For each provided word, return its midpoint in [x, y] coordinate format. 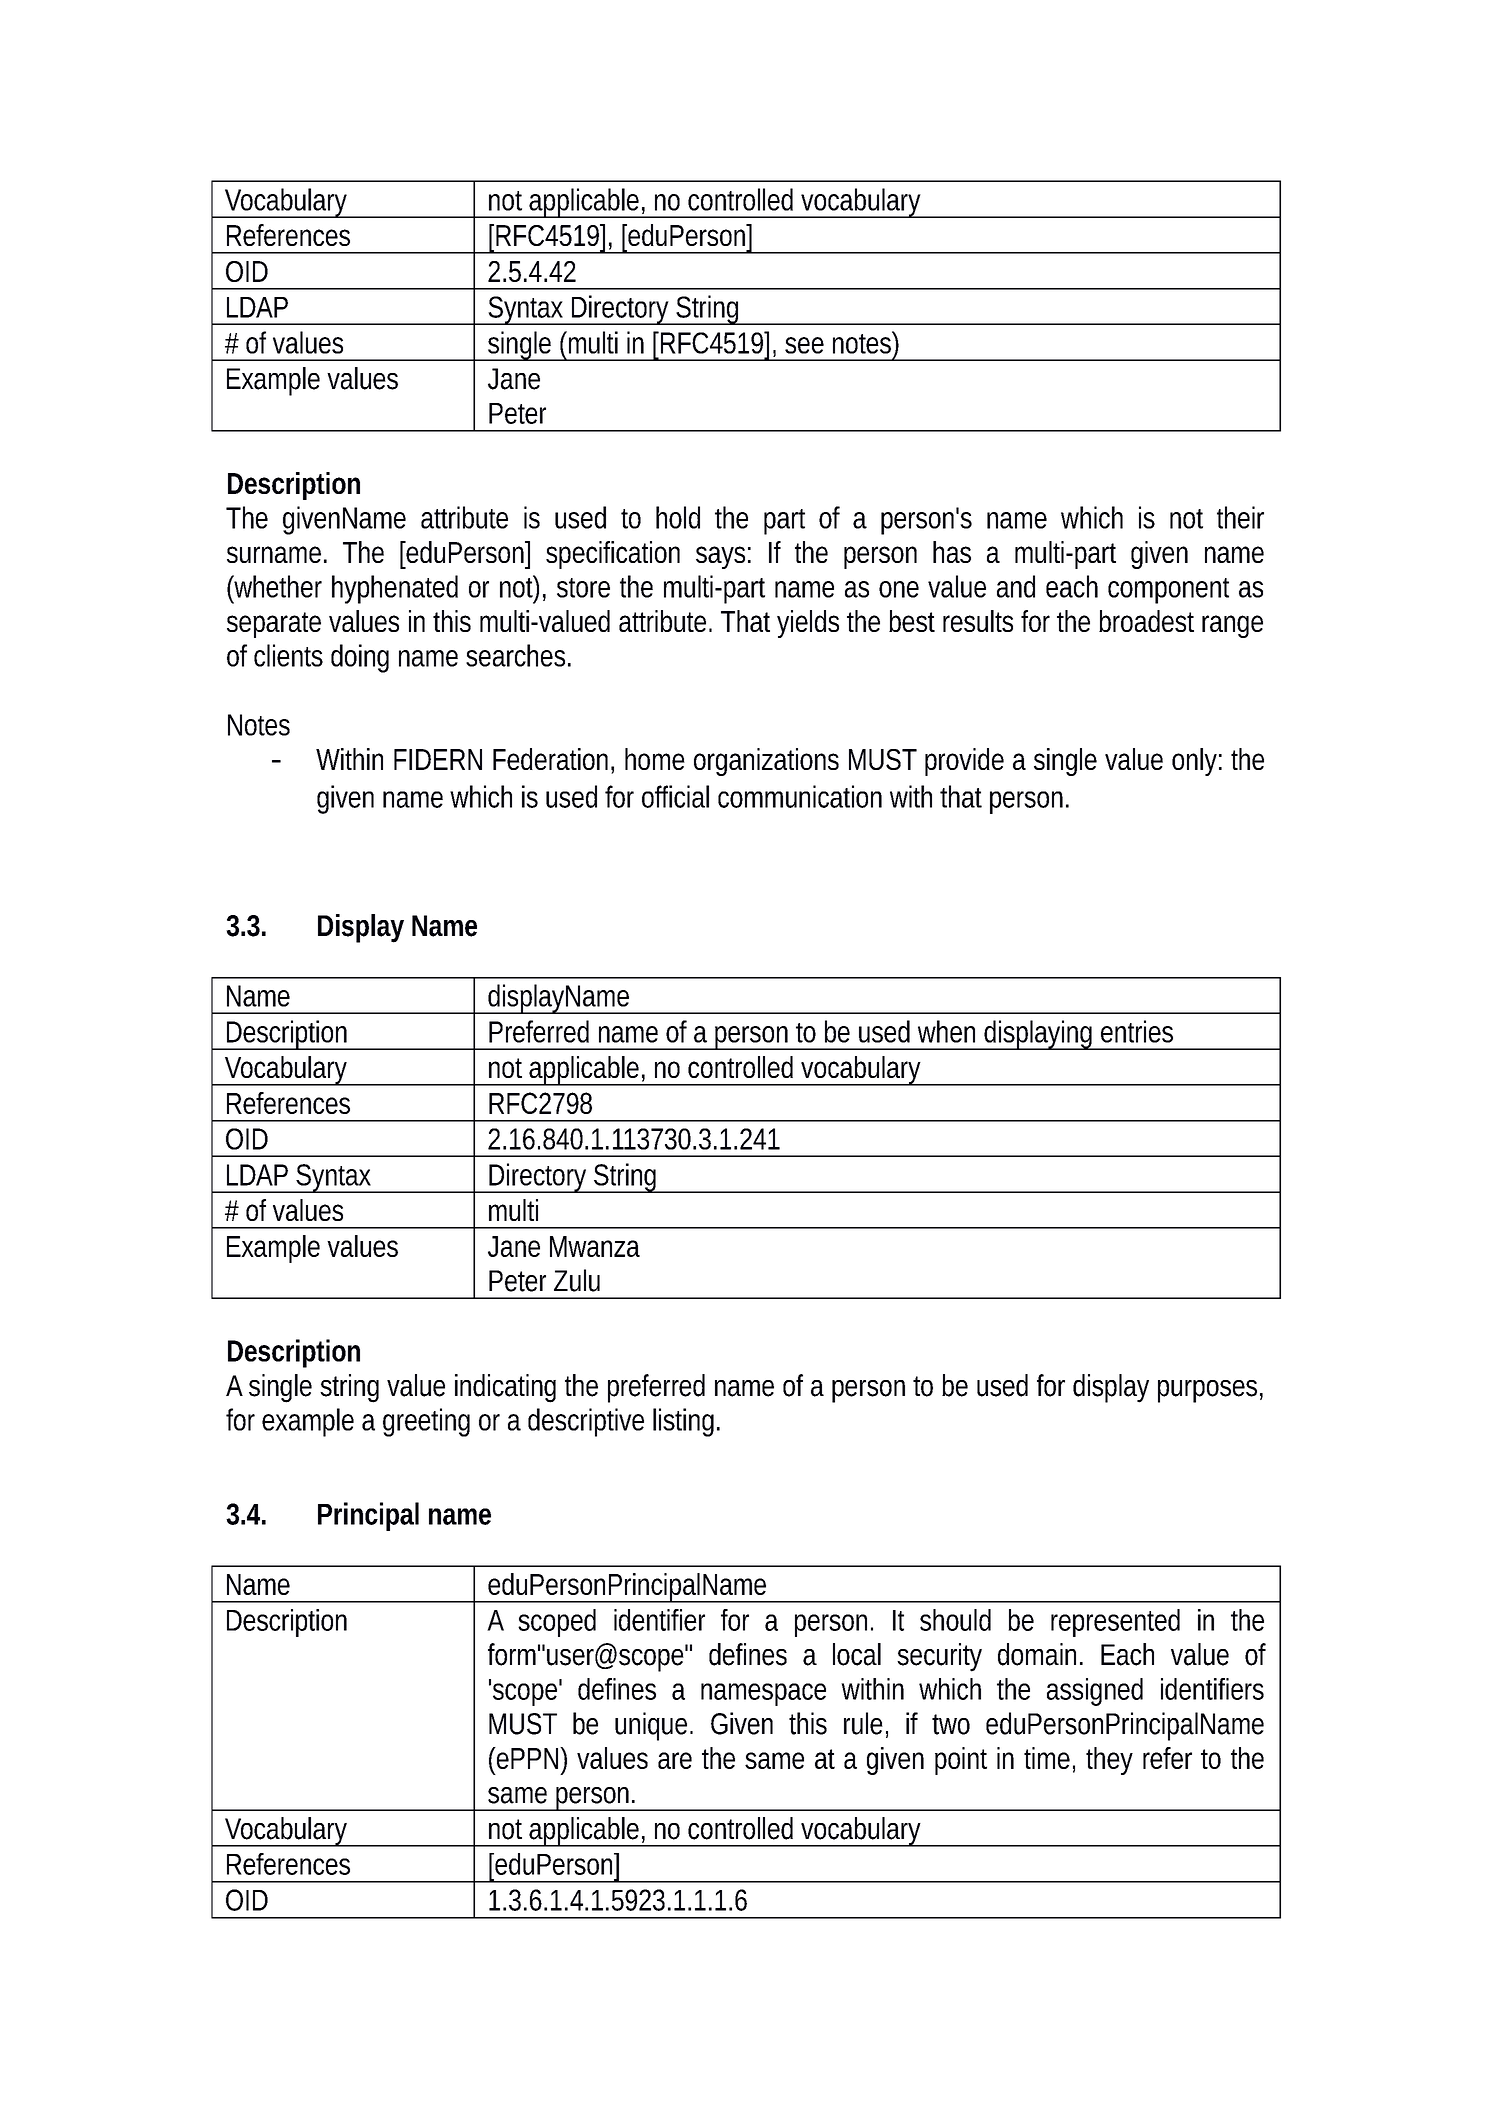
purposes [1207, 1391]
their [1240, 517]
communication [800, 796]
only [1194, 762]
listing [683, 1422]
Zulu [577, 1280]
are [675, 1760]
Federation [550, 759]
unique [651, 1726]
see [804, 345]
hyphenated [395, 589]
